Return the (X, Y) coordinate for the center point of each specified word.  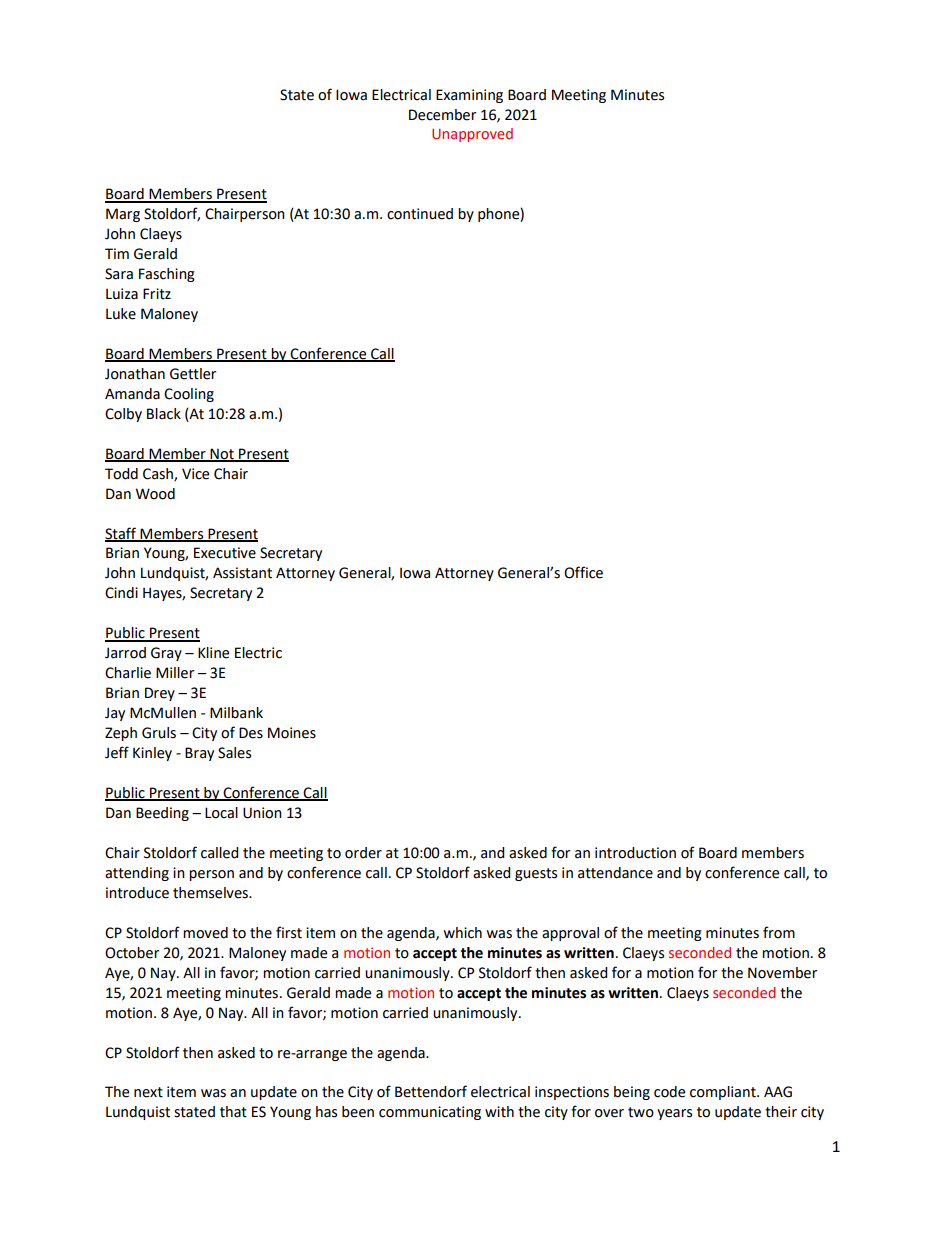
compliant (724, 1093)
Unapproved (472, 135)
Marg (123, 215)
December (442, 115)
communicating (430, 1113)
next (148, 1092)
